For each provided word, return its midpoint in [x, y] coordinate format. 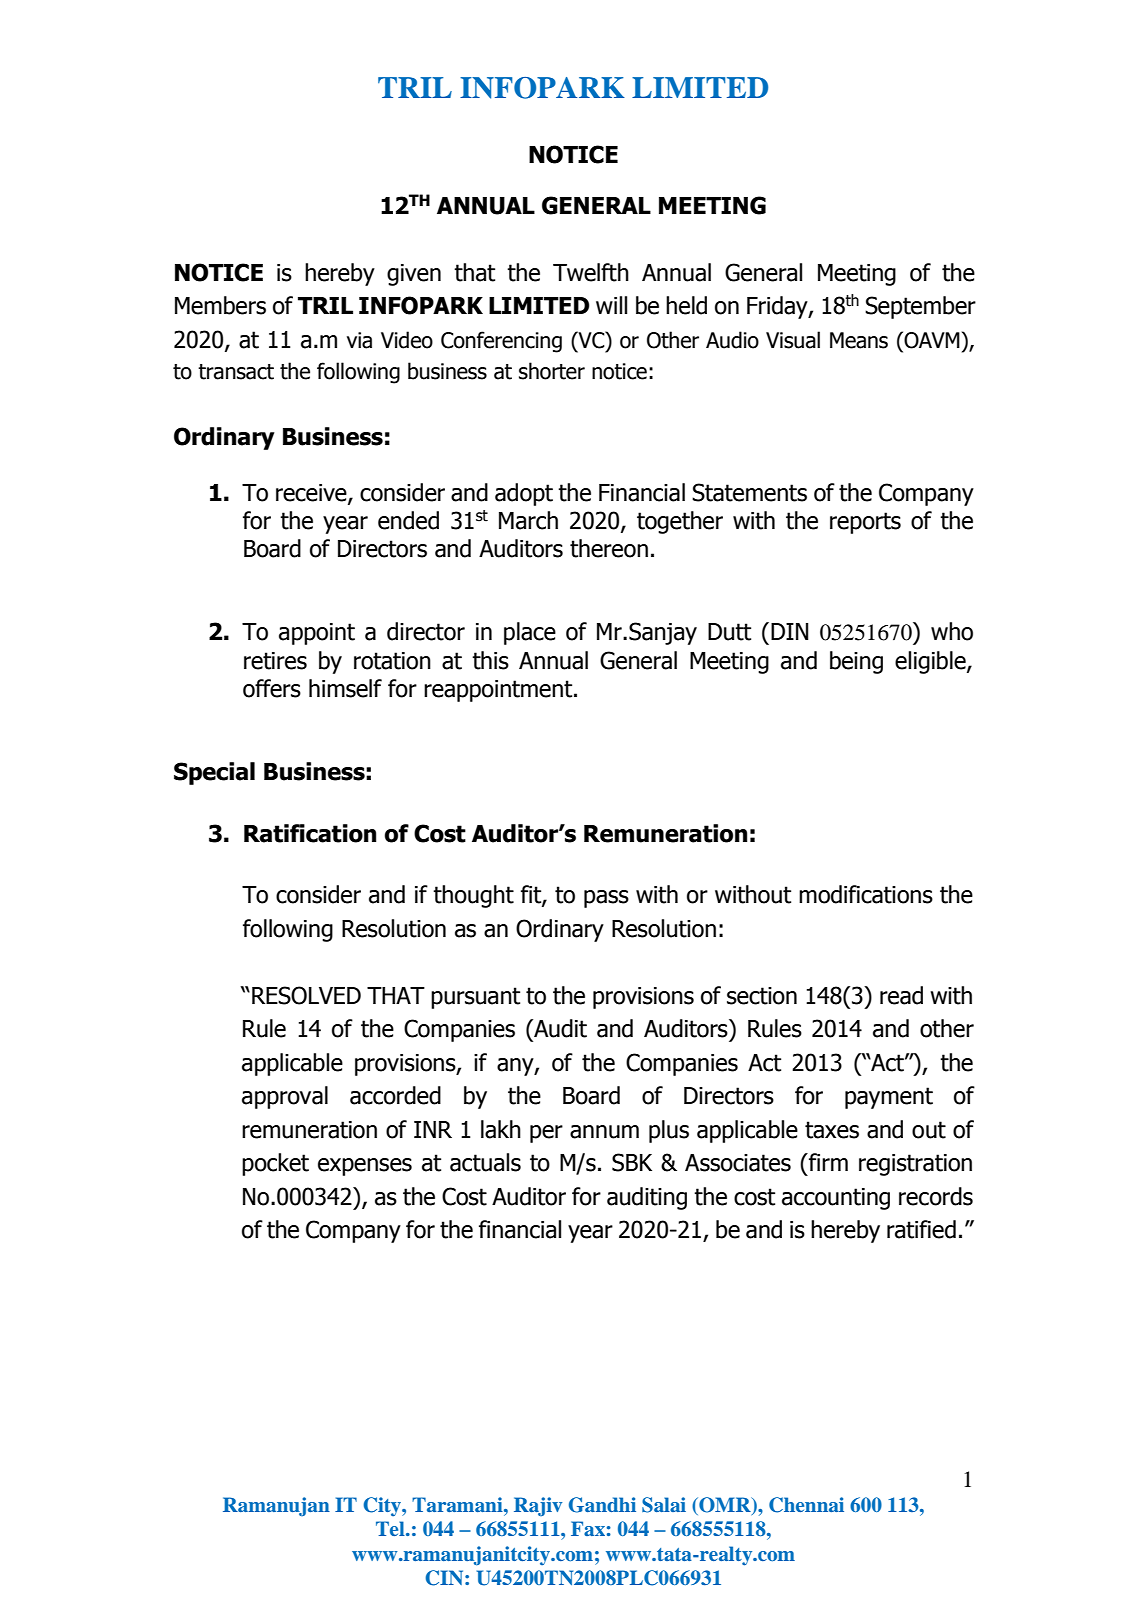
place [530, 633]
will [611, 305]
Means [859, 340]
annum [604, 1132]
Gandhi [602, 1505]
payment [889, 1098]
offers [272, 688]
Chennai [806, 1505]
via [359, 340]
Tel [391, 1528]
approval [285, 1097]
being [856, 662]
